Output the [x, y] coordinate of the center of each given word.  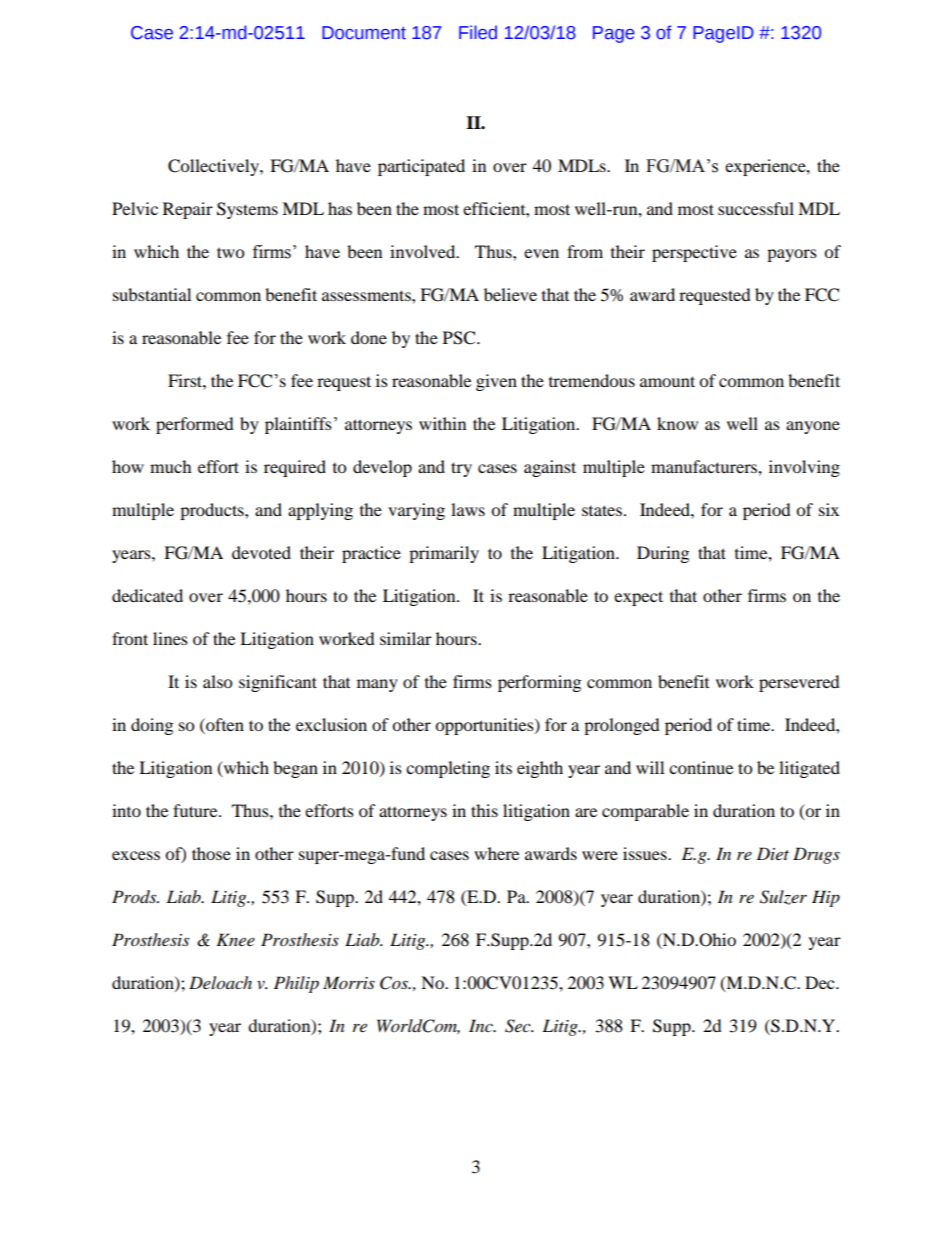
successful [756, 208]
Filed [478, 32]
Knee [235, 939]
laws [468, 509]
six [829, 509]
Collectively [214, 167]
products [213, 511]
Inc [482, 1025]
